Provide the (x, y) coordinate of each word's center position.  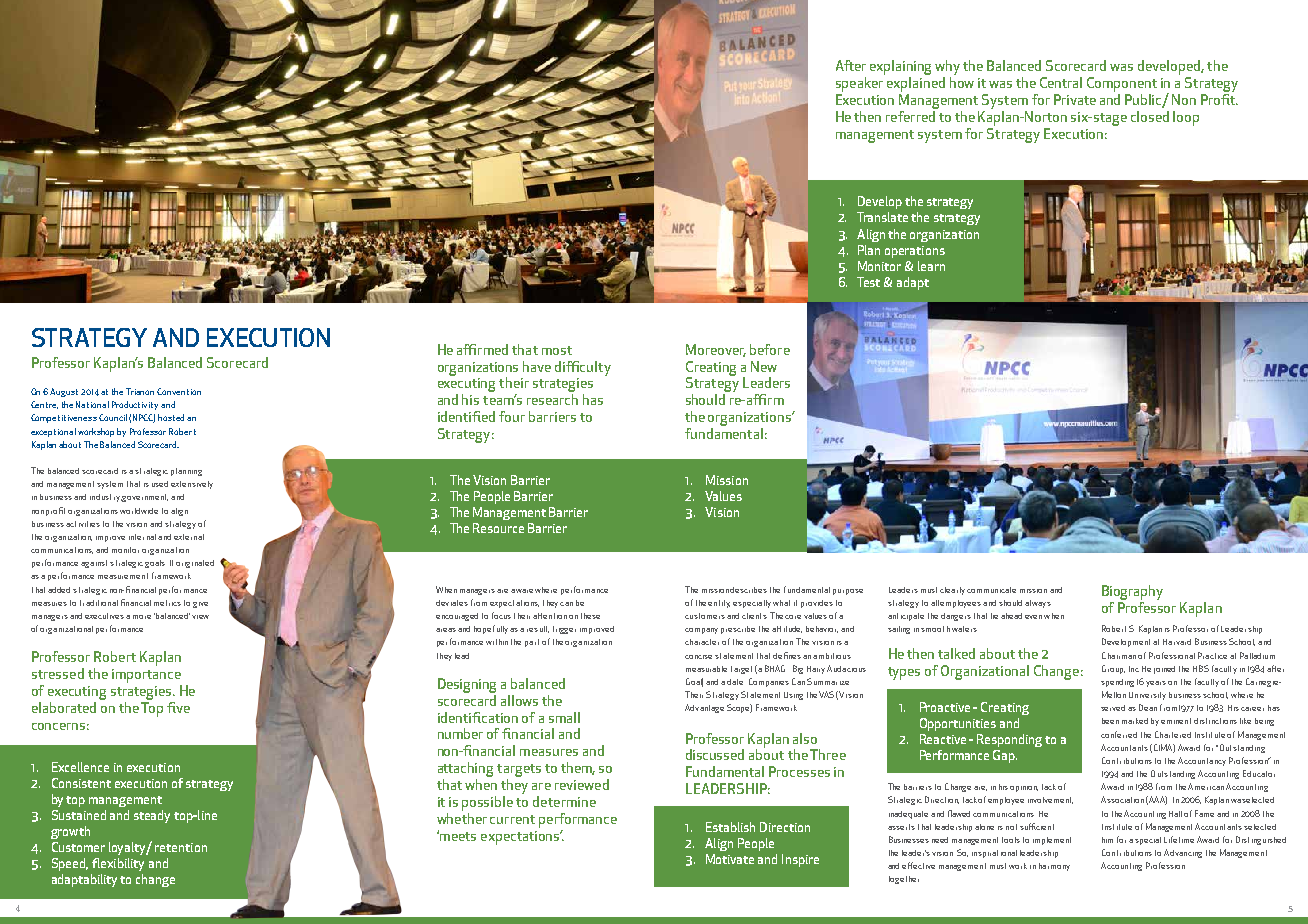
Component (1122, 84)
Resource (498, 528)
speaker (859, 84)
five (178, 707)
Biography (1132, 594)
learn (931, 266)
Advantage (704, 708)
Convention (179, 391)
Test (868, 282)
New (764, 366)
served (1113, 708)
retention (181, 847)
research (552, 399)
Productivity (135, 405)
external (189, 537)
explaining (900, 69)
